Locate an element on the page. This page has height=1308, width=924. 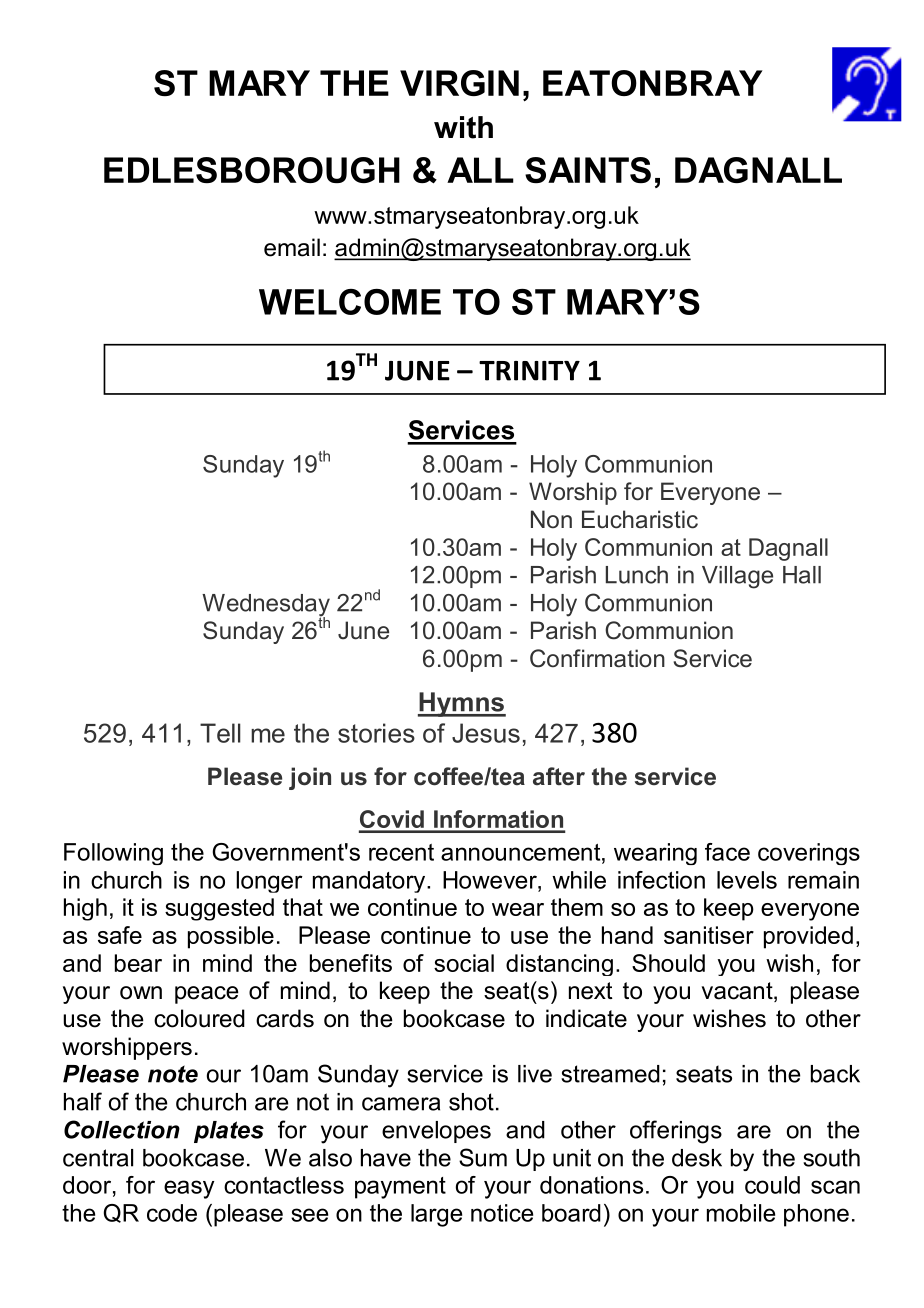
email is located at coordinates (292, 247).
